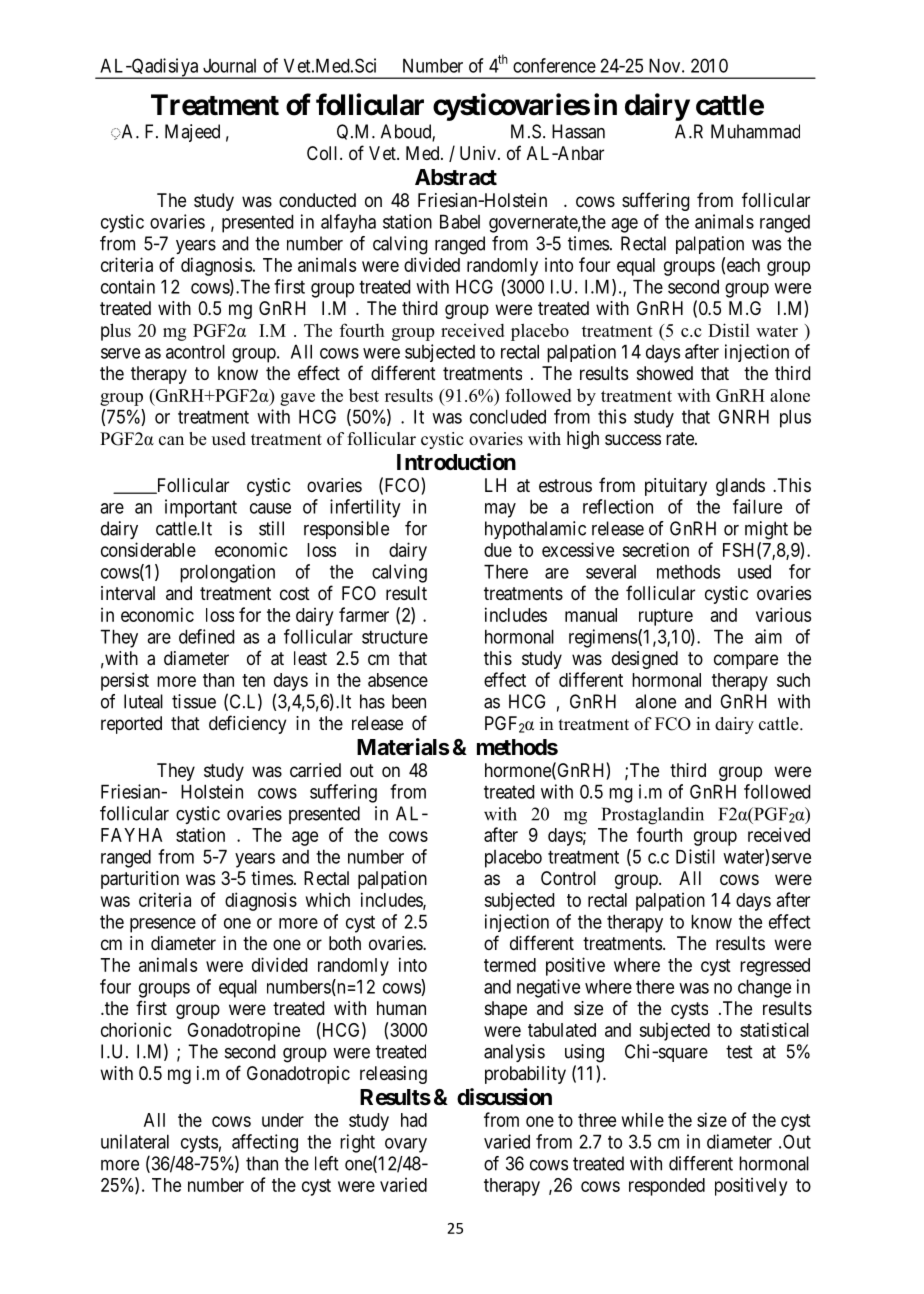  Describe the element at coordinates (755, 131) in the image. I see `Muhammad` at that location.
